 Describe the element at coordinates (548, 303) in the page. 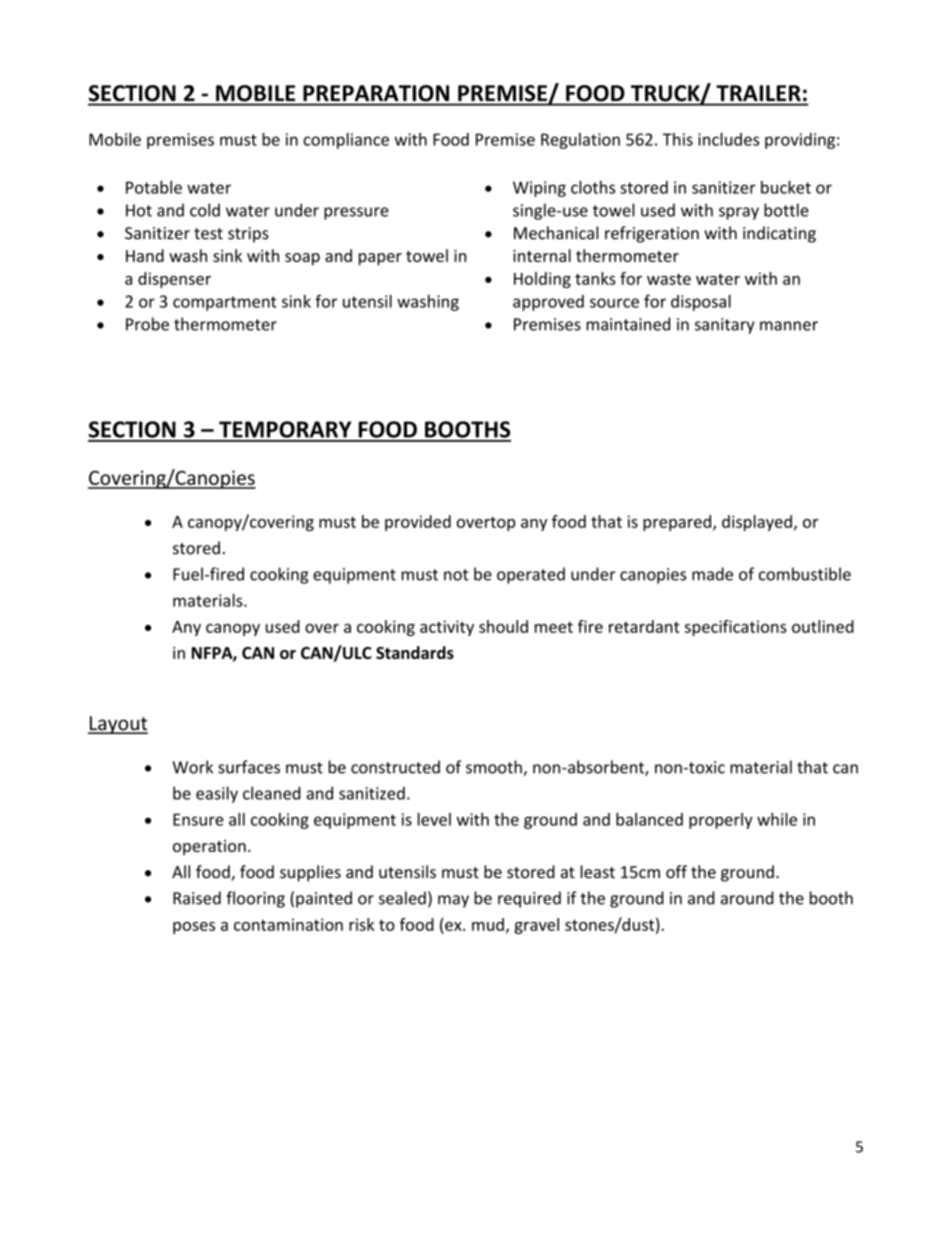

I see `approved` at that location.
